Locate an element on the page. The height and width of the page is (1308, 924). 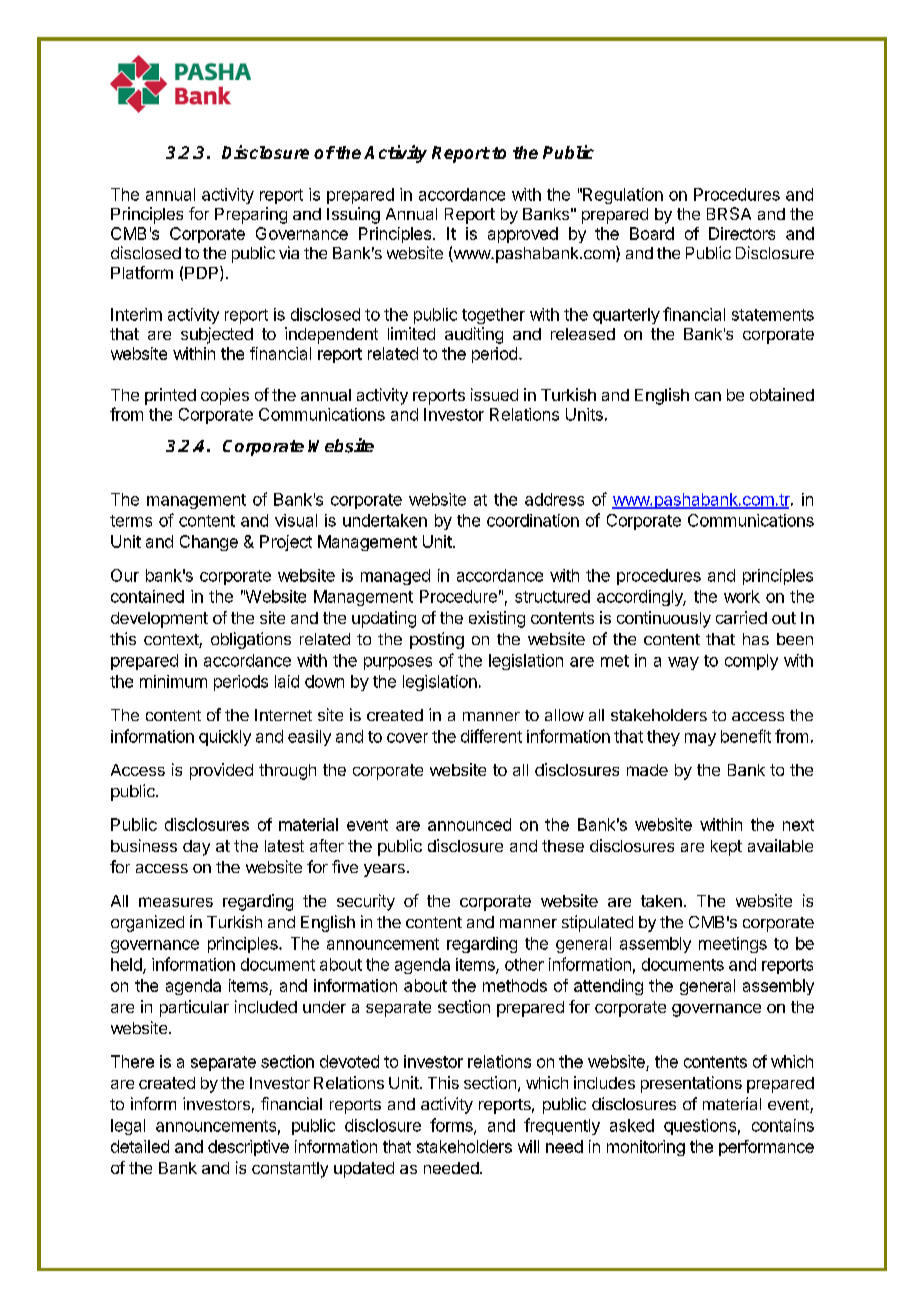
announced is located at coordinates (469, 824).
